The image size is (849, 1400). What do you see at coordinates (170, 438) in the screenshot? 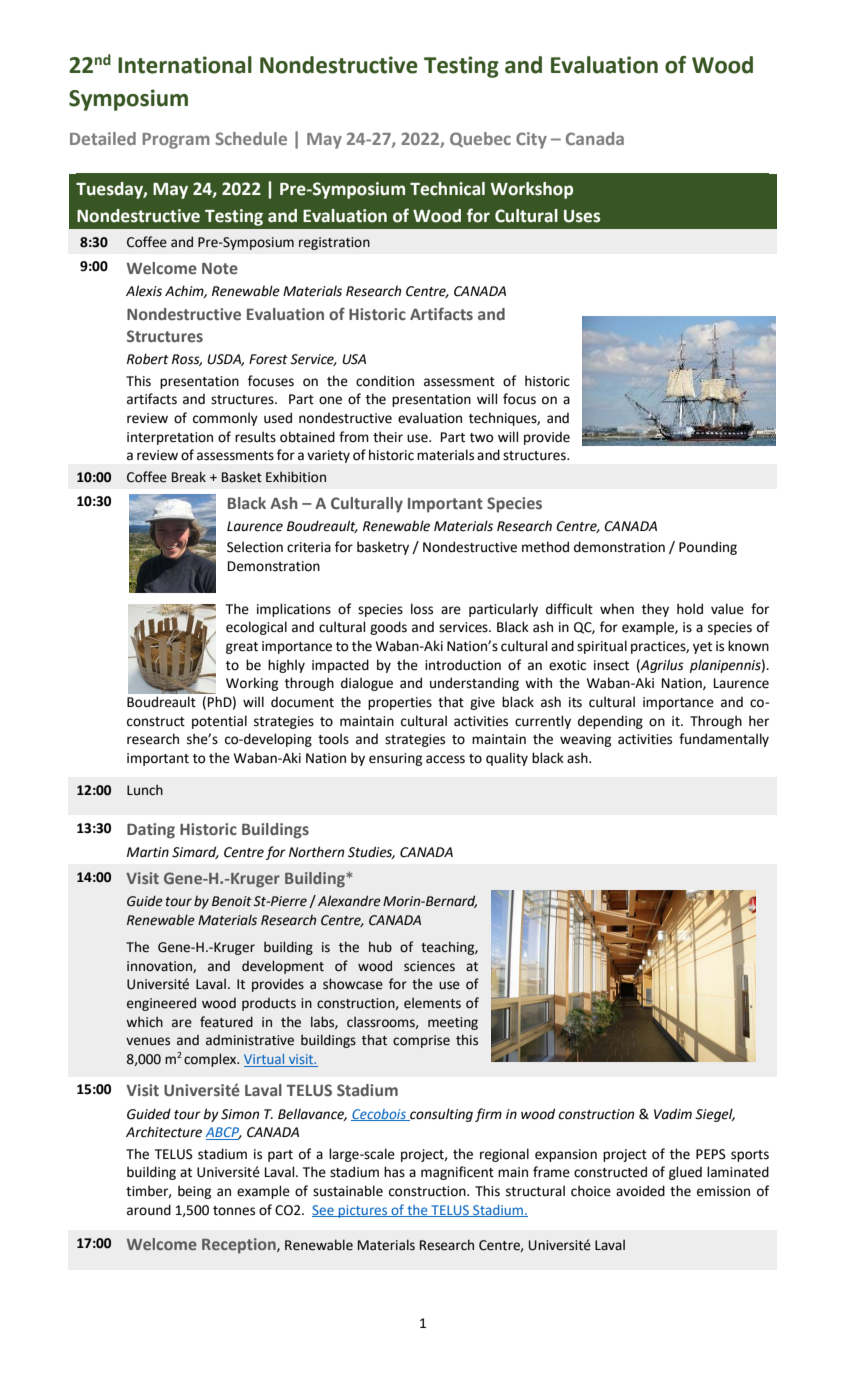
I see `interpretation` at bounding box center [170, 438].
